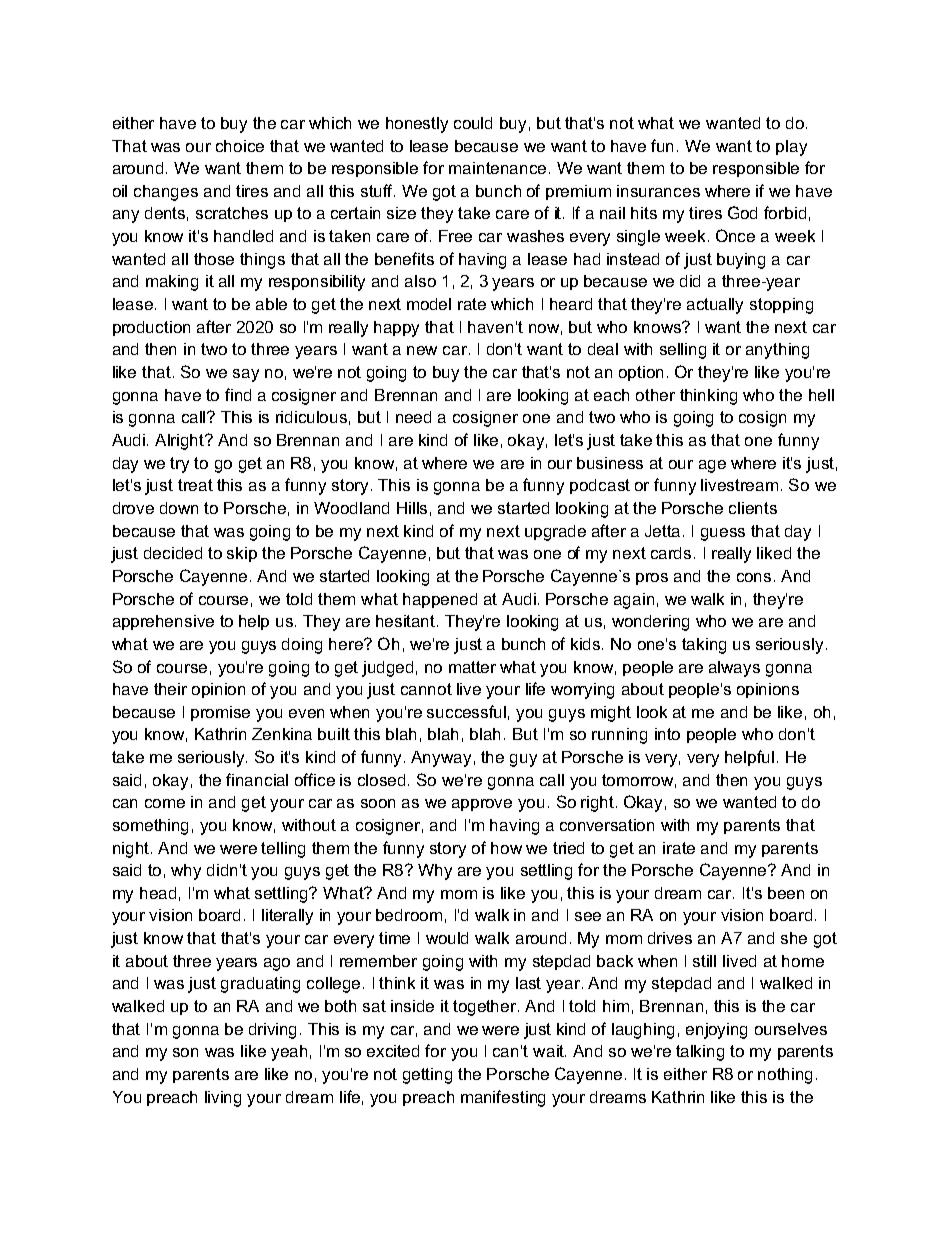 The width and height of the page is (952, 1233). I want to click on cons, so click(754, 577).
